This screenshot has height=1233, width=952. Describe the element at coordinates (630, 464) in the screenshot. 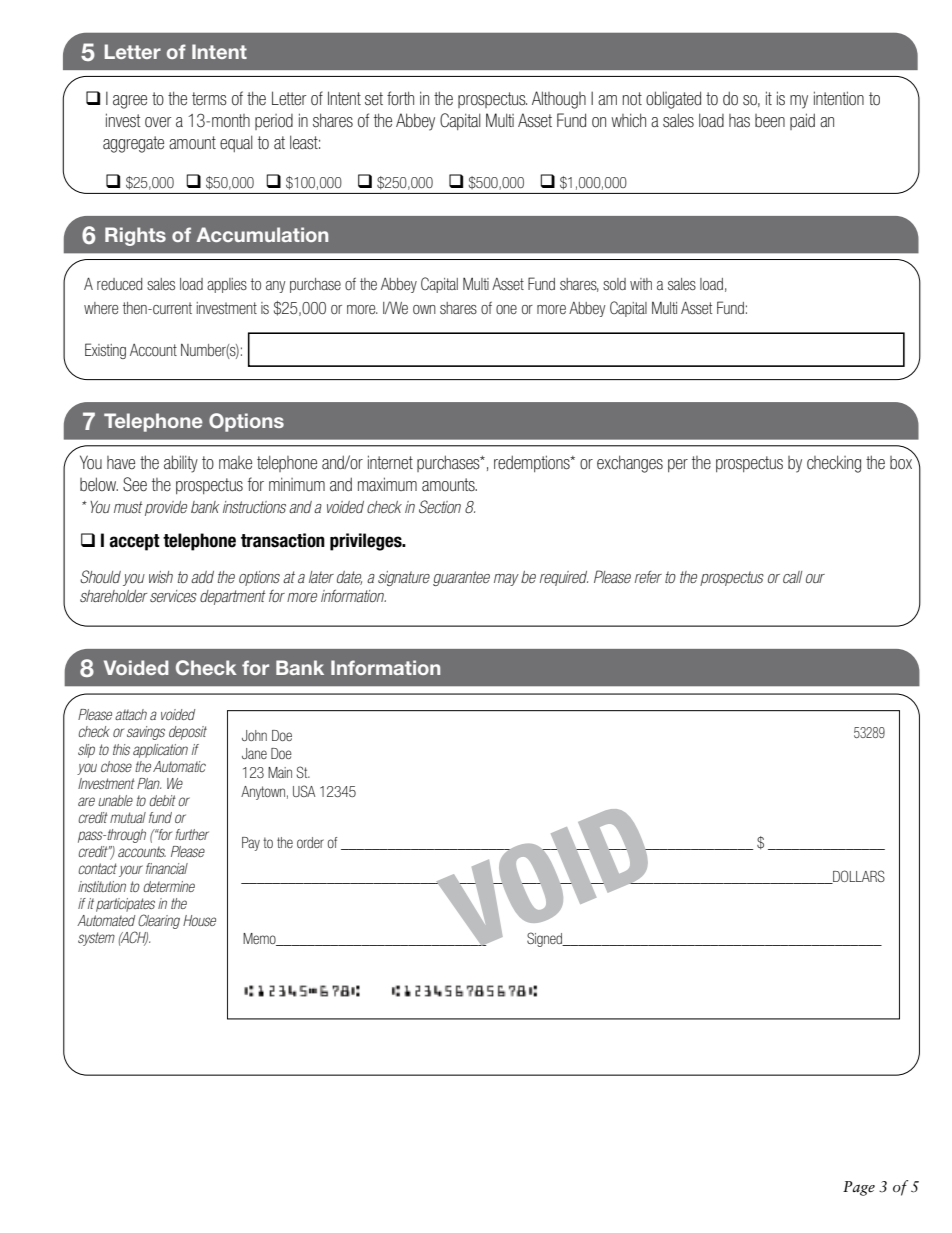

I see `exchanges` at that location.
